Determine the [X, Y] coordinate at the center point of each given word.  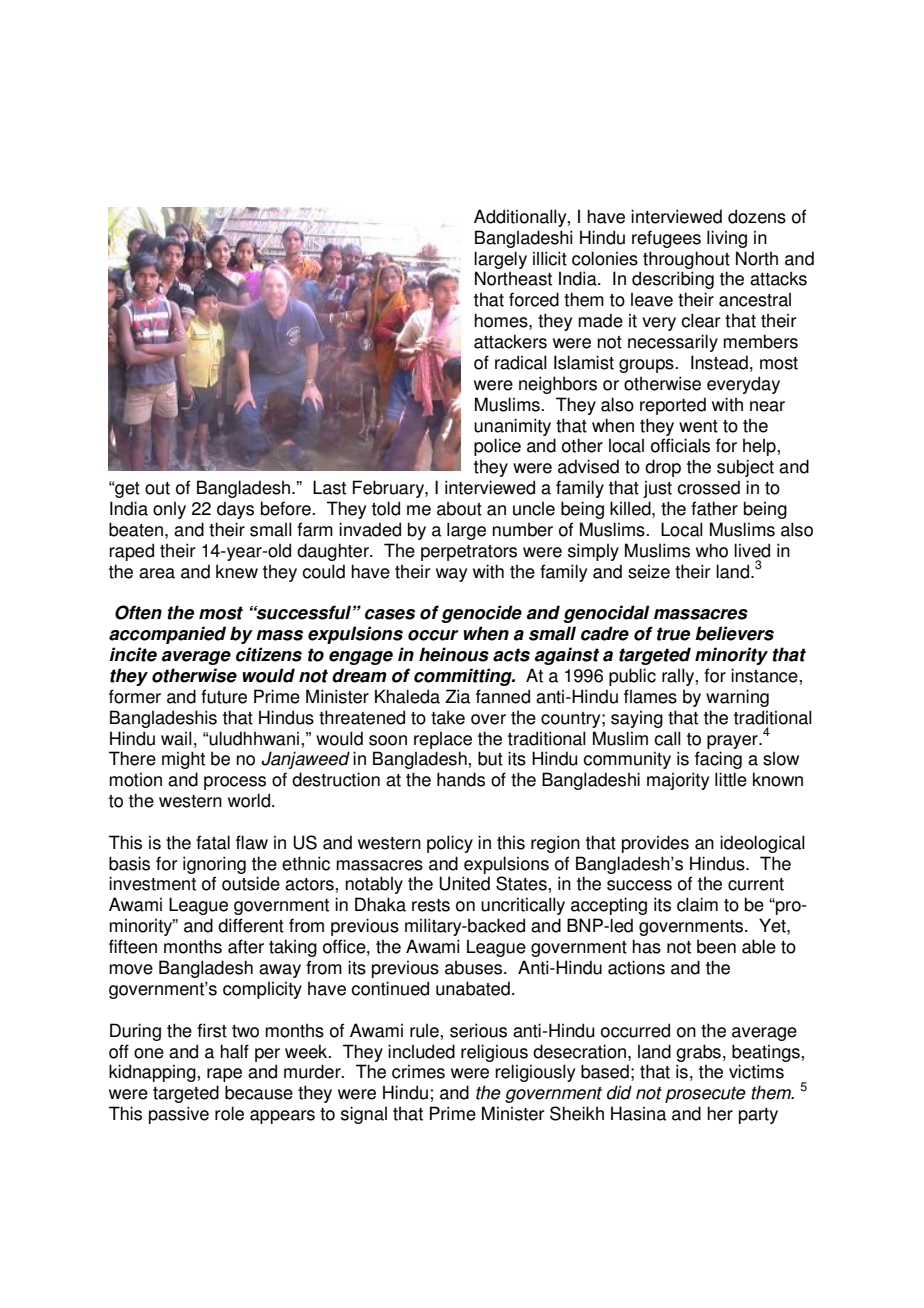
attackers [510, 341]
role [229, 1113]
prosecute [705, 1095]
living [727, 239]
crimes [418, 1071]
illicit [550, 258]
